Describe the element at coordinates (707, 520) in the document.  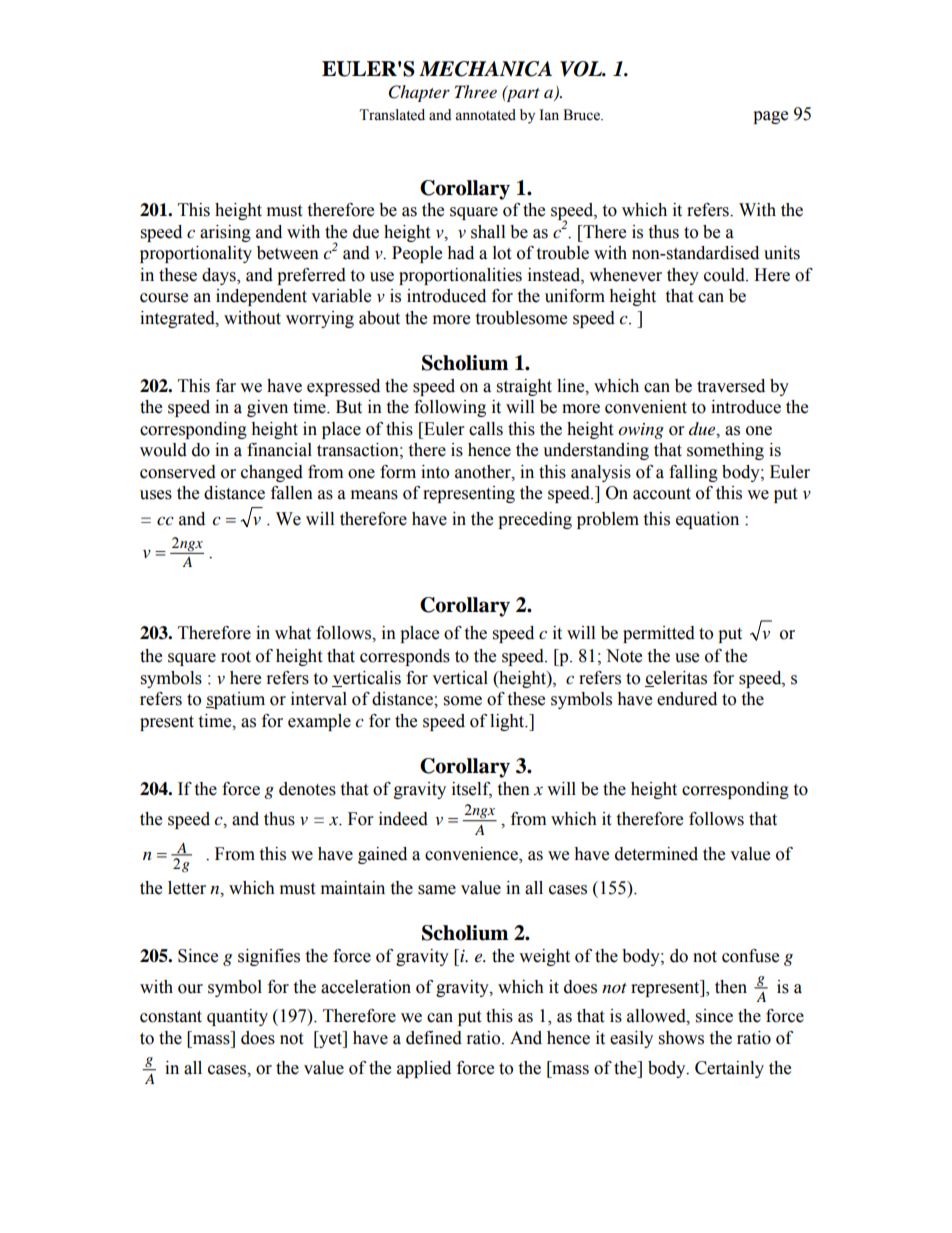
I see `equation` at that location.
